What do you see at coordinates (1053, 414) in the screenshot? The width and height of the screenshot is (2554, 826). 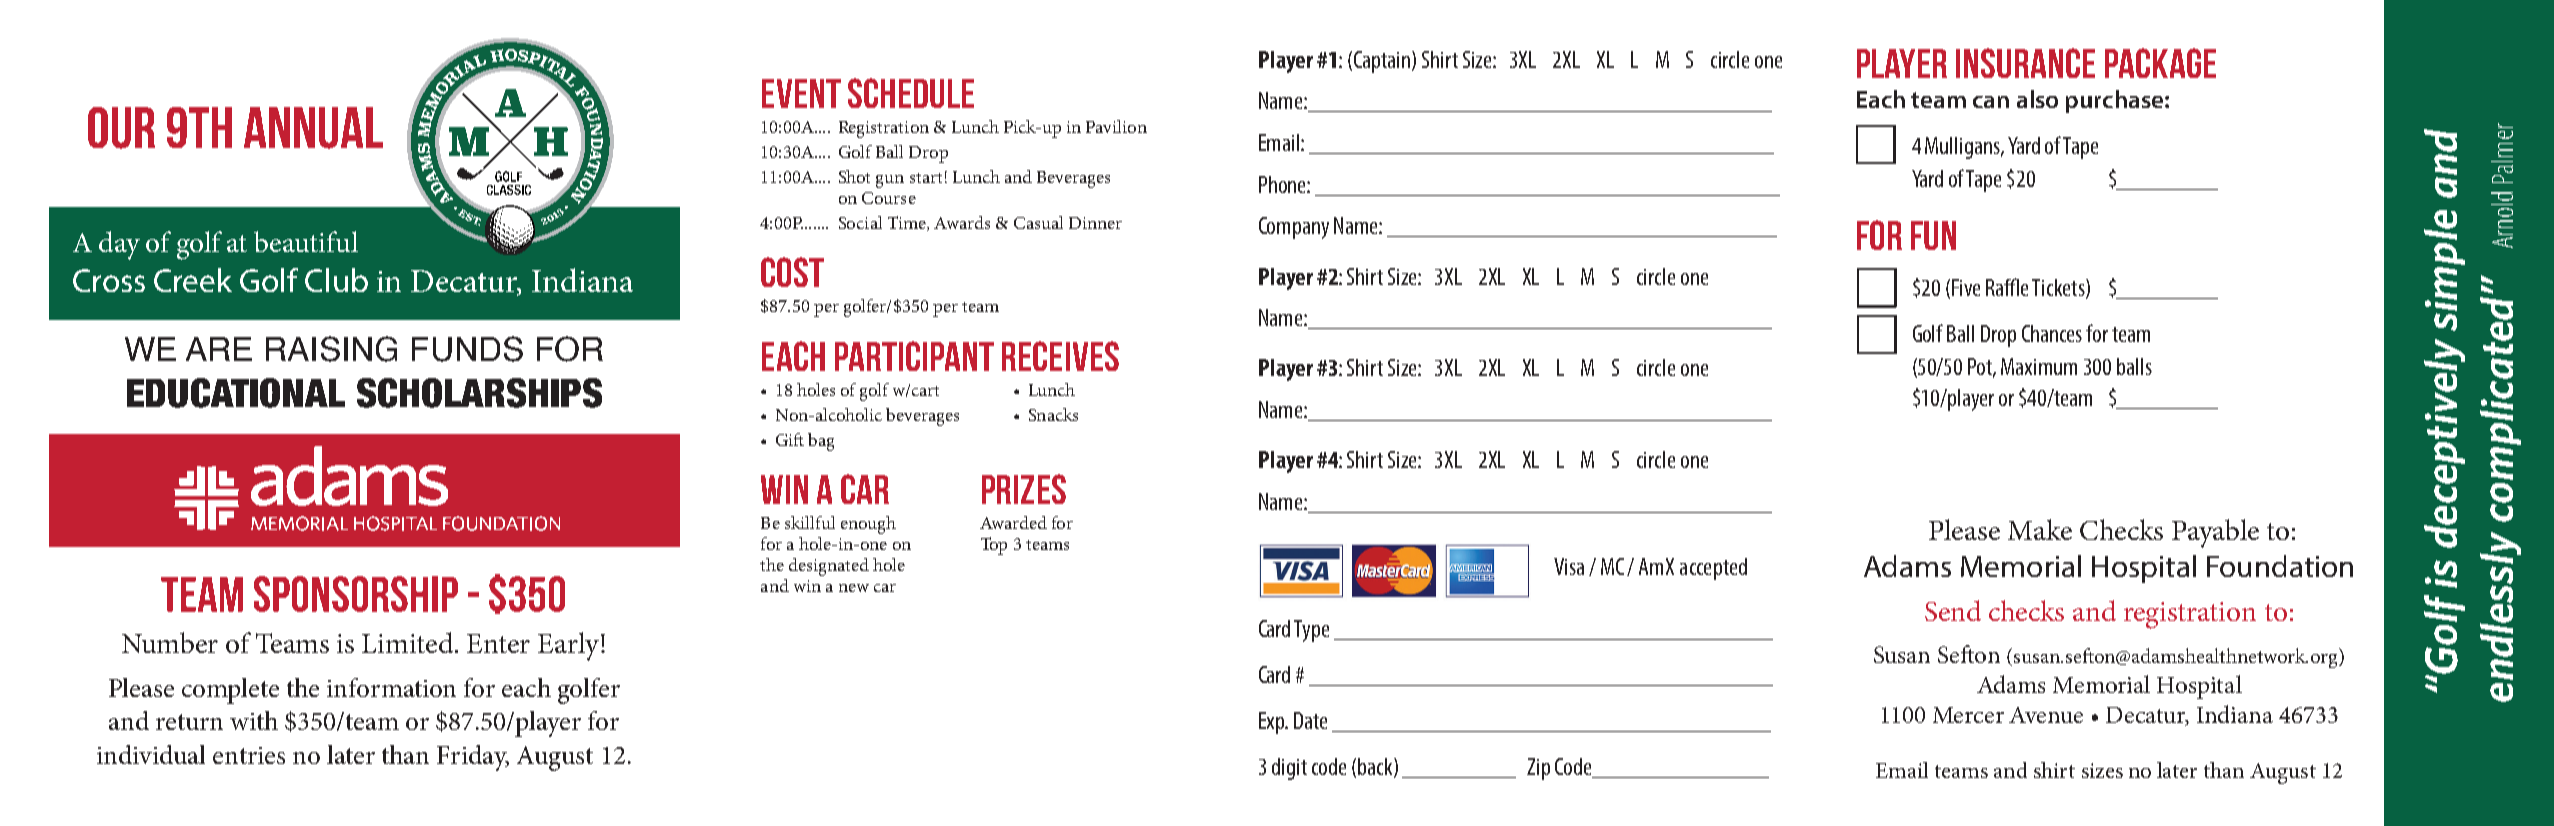 I see `Snacks` at bounding box center [1053, 414].
